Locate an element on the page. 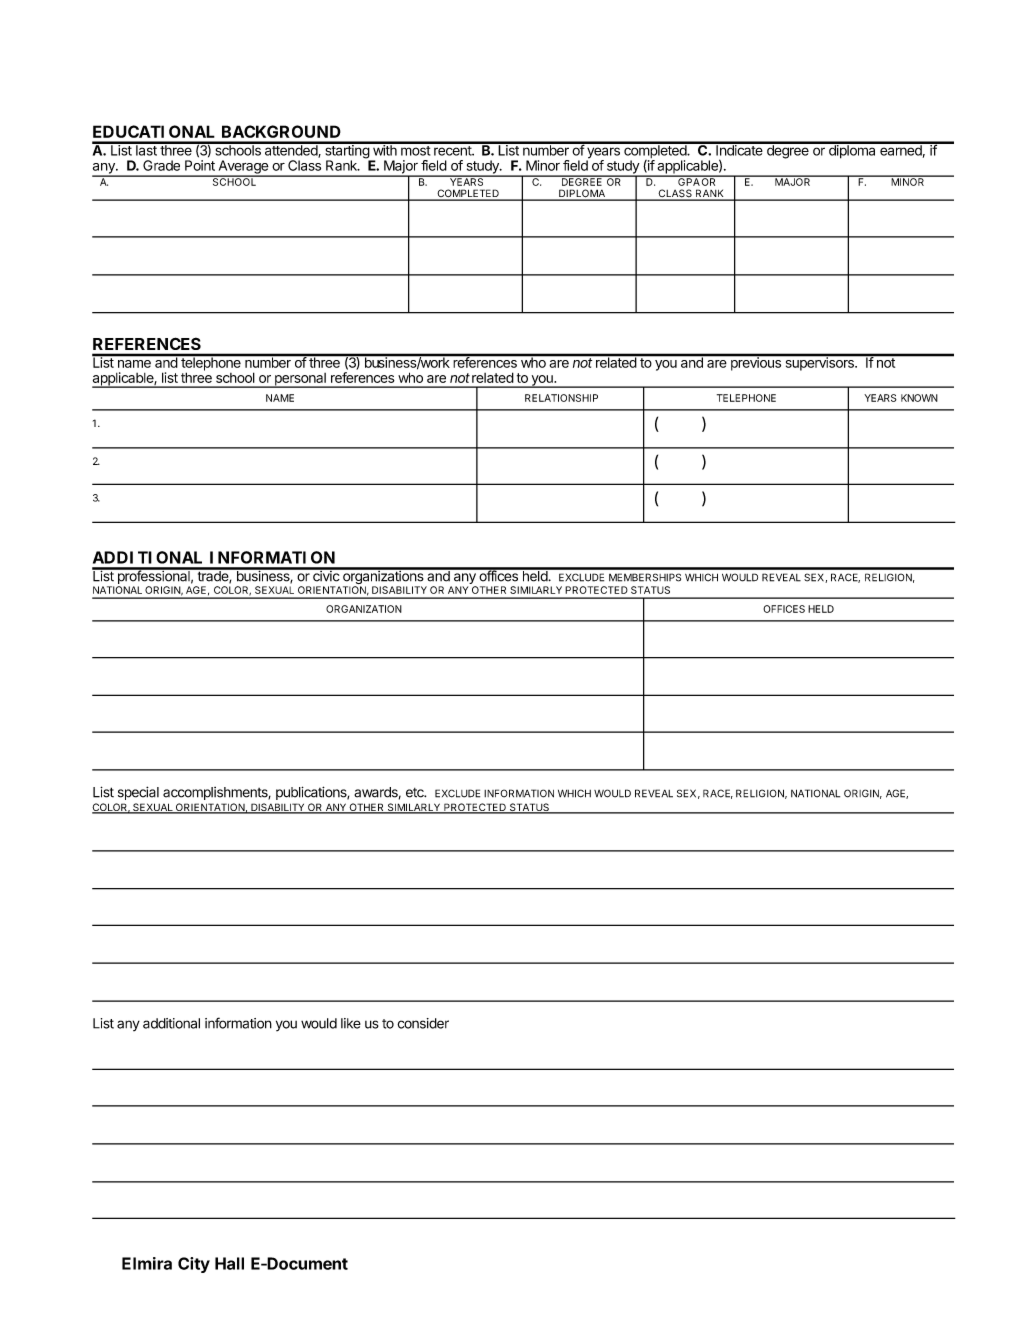 The width and height of the document is (1031, 1334). special is located at coordinates (138, 793).
